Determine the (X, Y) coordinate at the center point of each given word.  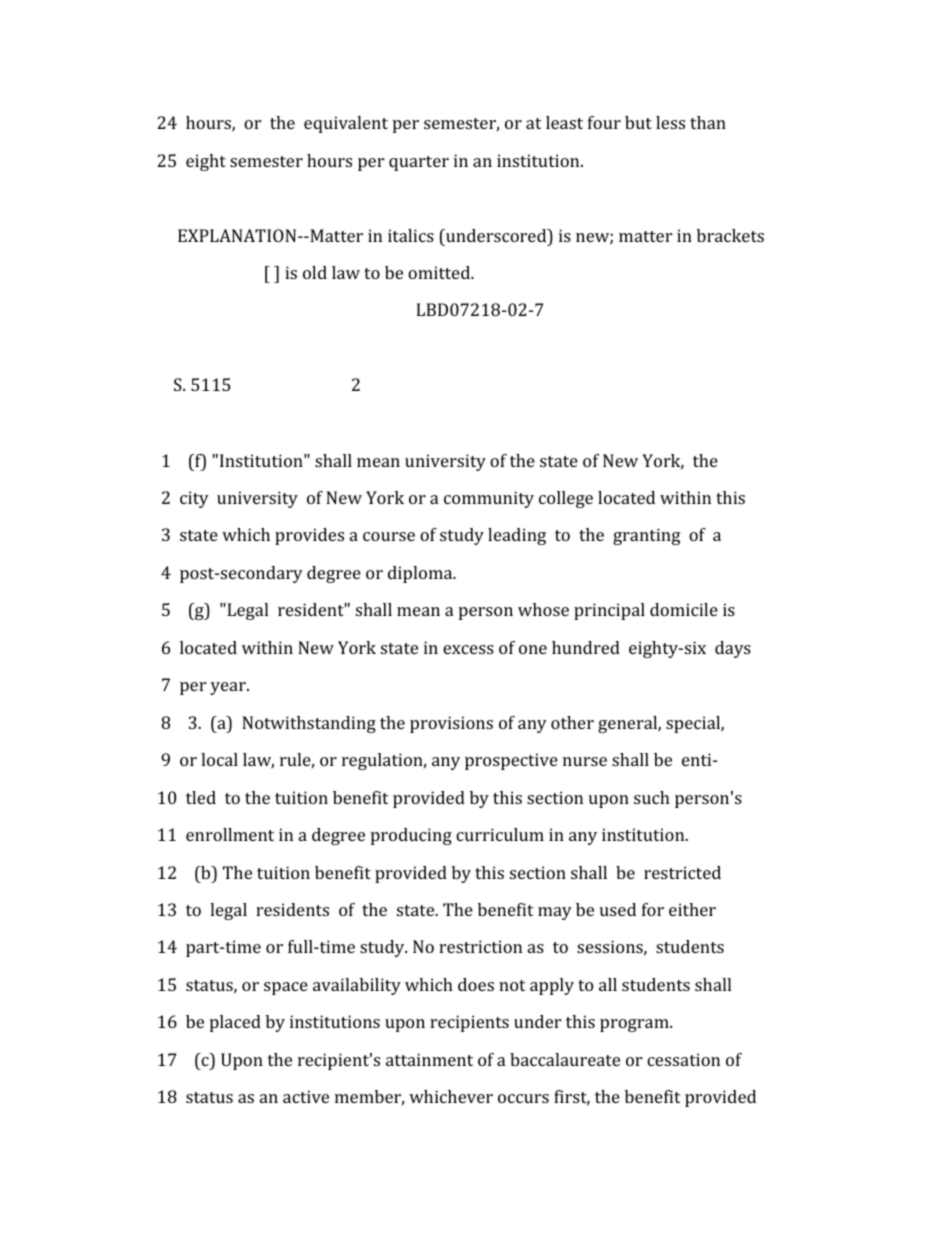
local (219, 759)
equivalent (346, 124)
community (489, 499)
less (670, 122)
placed (235, 1023)
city (194, 499)
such (652, 797)
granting (647, 536)
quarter (419, 163)
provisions (451, 724)
